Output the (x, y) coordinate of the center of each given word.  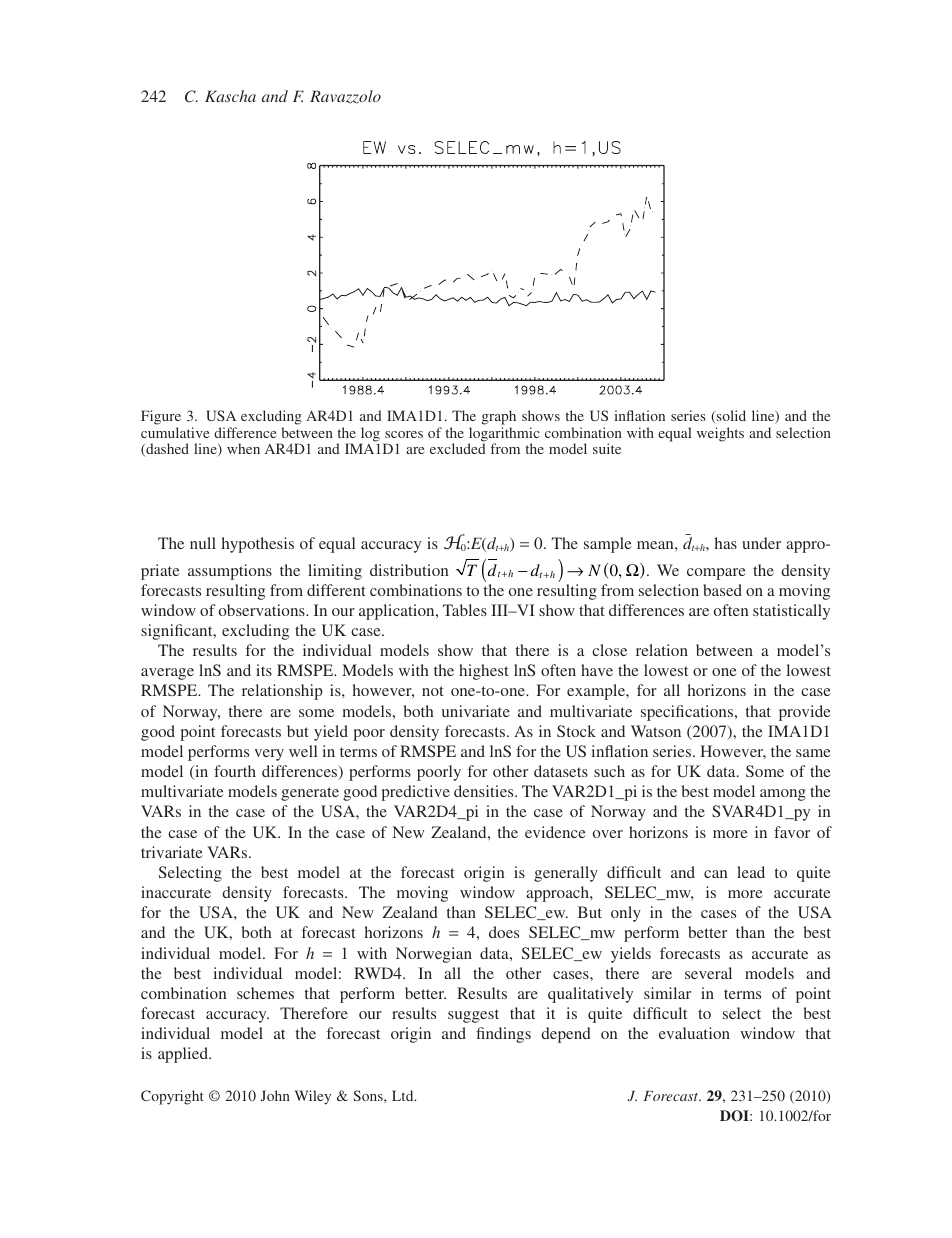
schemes (265, 993)
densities (485, 791)
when (243, 448)
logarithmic (504, 435)
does (504, 932)
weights (720, 434)
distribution (409, 570)
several (708, 973)
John (275, 1095)
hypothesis (258, 545)
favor (792, 832)
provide (805, 713)
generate (310, 794)
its (264, 670)
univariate (476, 711)
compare (716, 574)
